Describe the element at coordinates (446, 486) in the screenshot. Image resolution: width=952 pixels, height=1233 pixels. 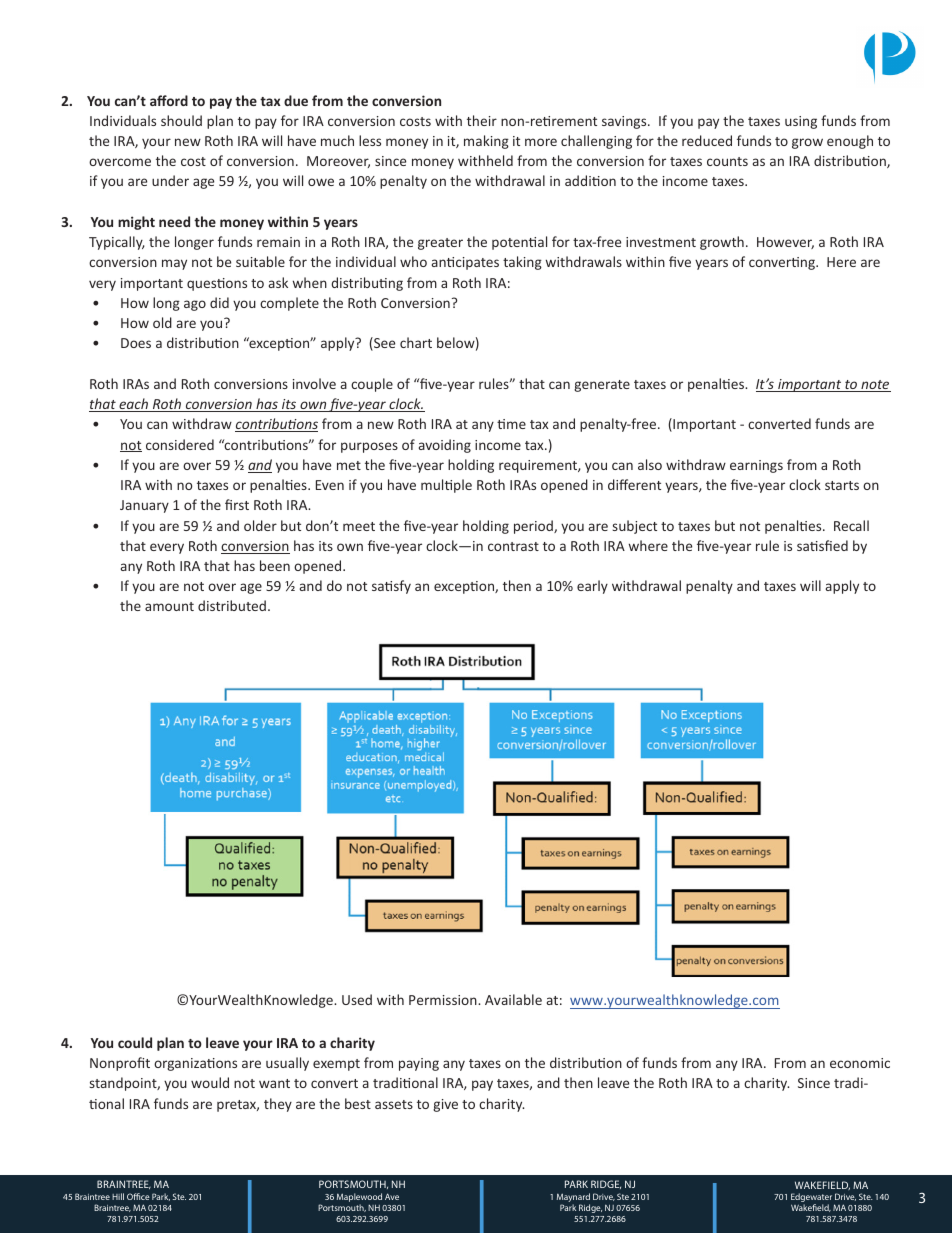
I see `multiple` at that location.
